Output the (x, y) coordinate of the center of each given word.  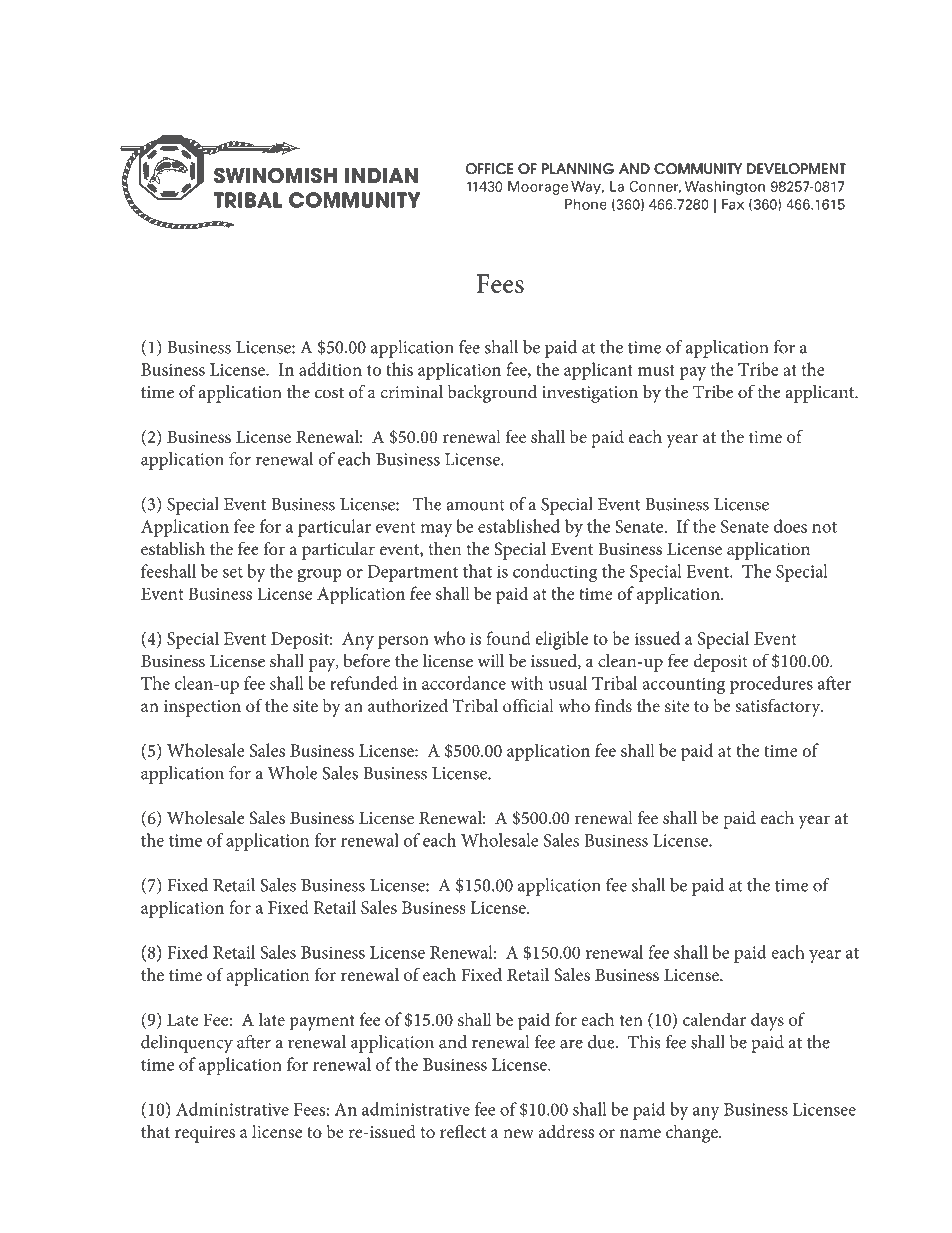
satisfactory (779, 707)
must (656, 370)
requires (205, 1134)
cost (329, 393)
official (528, 705)
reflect (463, 1131)
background (492, 394)
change (693, 1133)
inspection (202, 708)
